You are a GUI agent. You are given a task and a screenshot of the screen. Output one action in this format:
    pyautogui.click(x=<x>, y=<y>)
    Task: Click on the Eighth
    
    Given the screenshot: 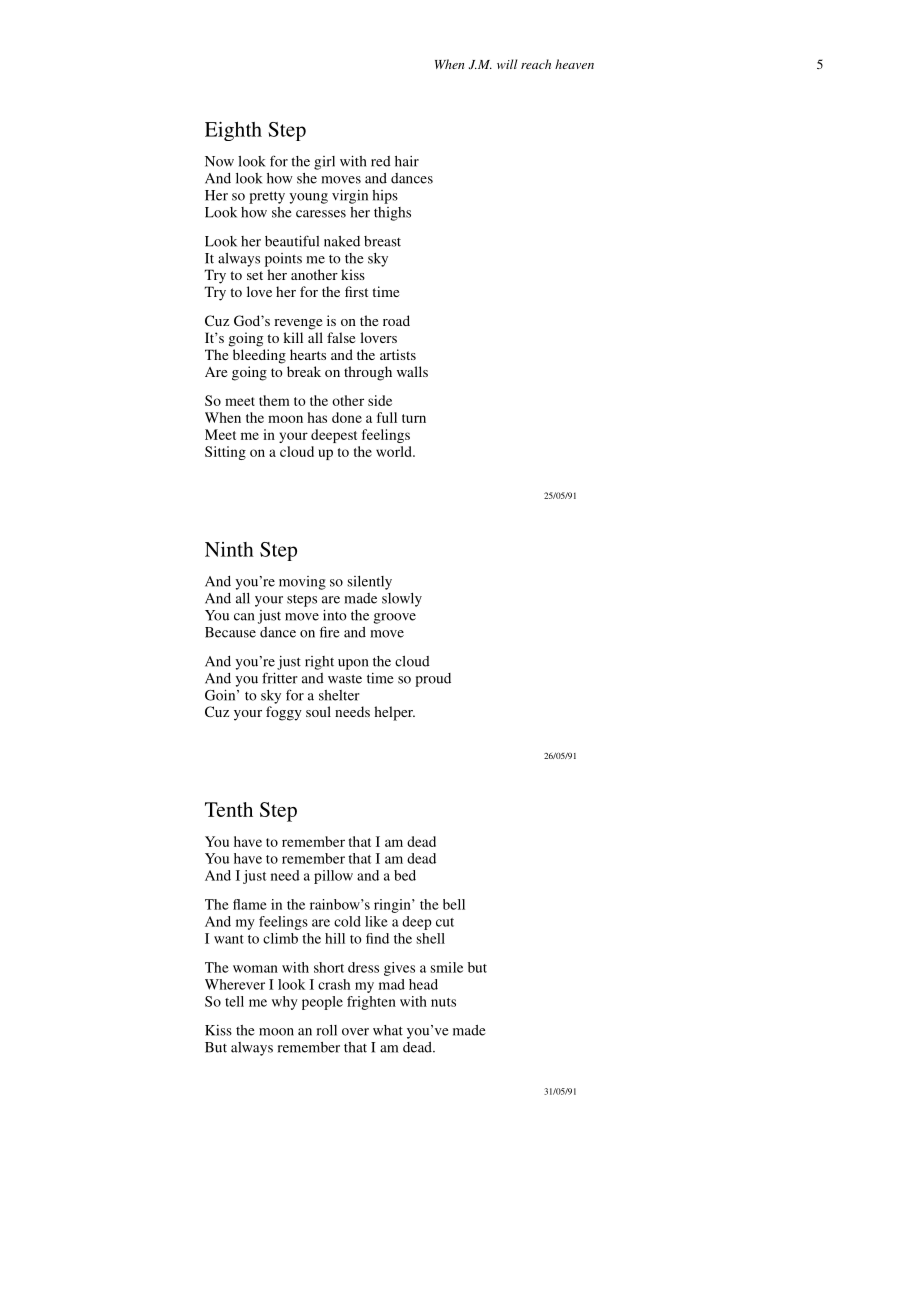 What is the action you would take?
    pyautogui.click(x=233, y=131)
